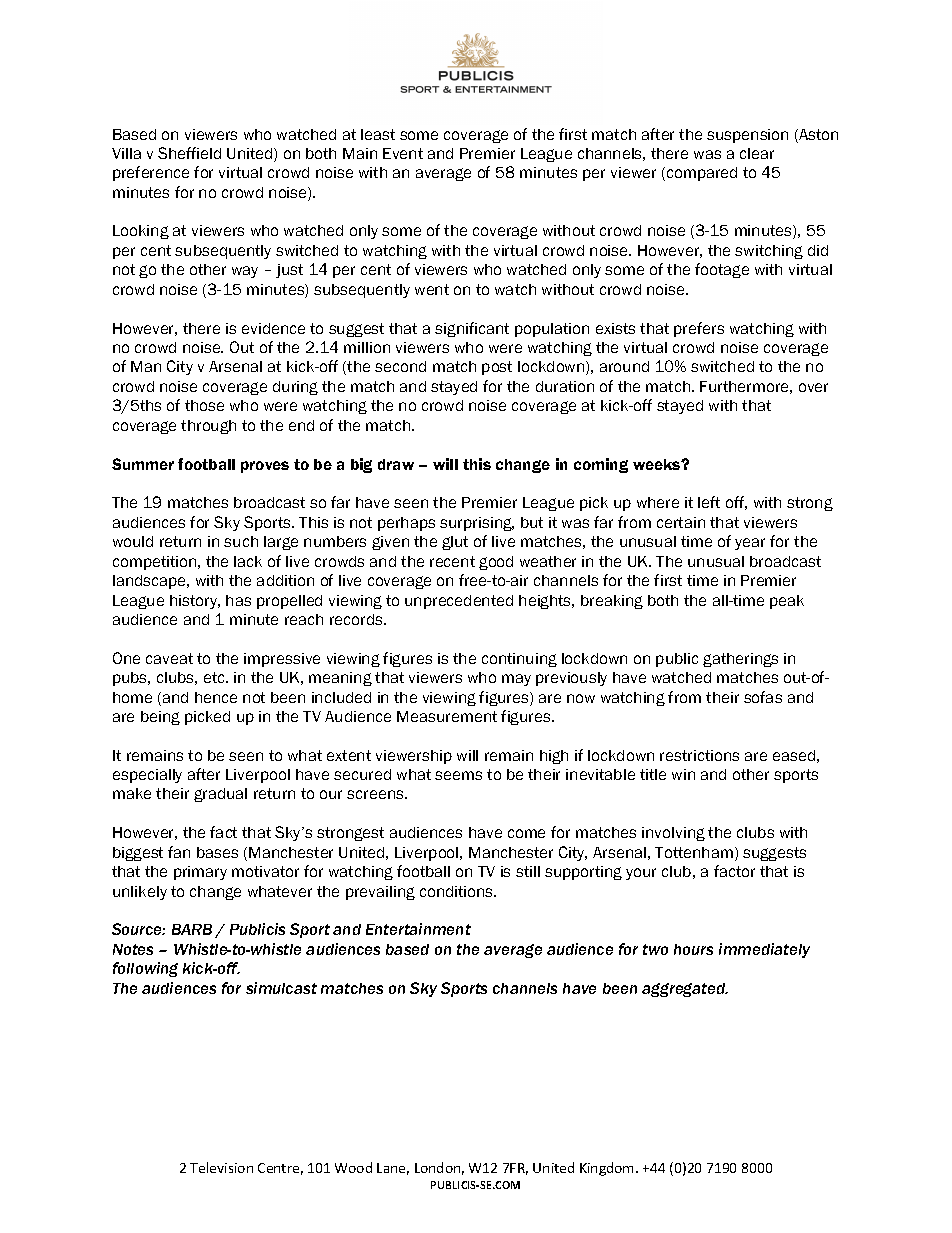  What do you see at coordinates (221, 1167) in the image?
I see `Television` at bounding box center [221, 1167].
